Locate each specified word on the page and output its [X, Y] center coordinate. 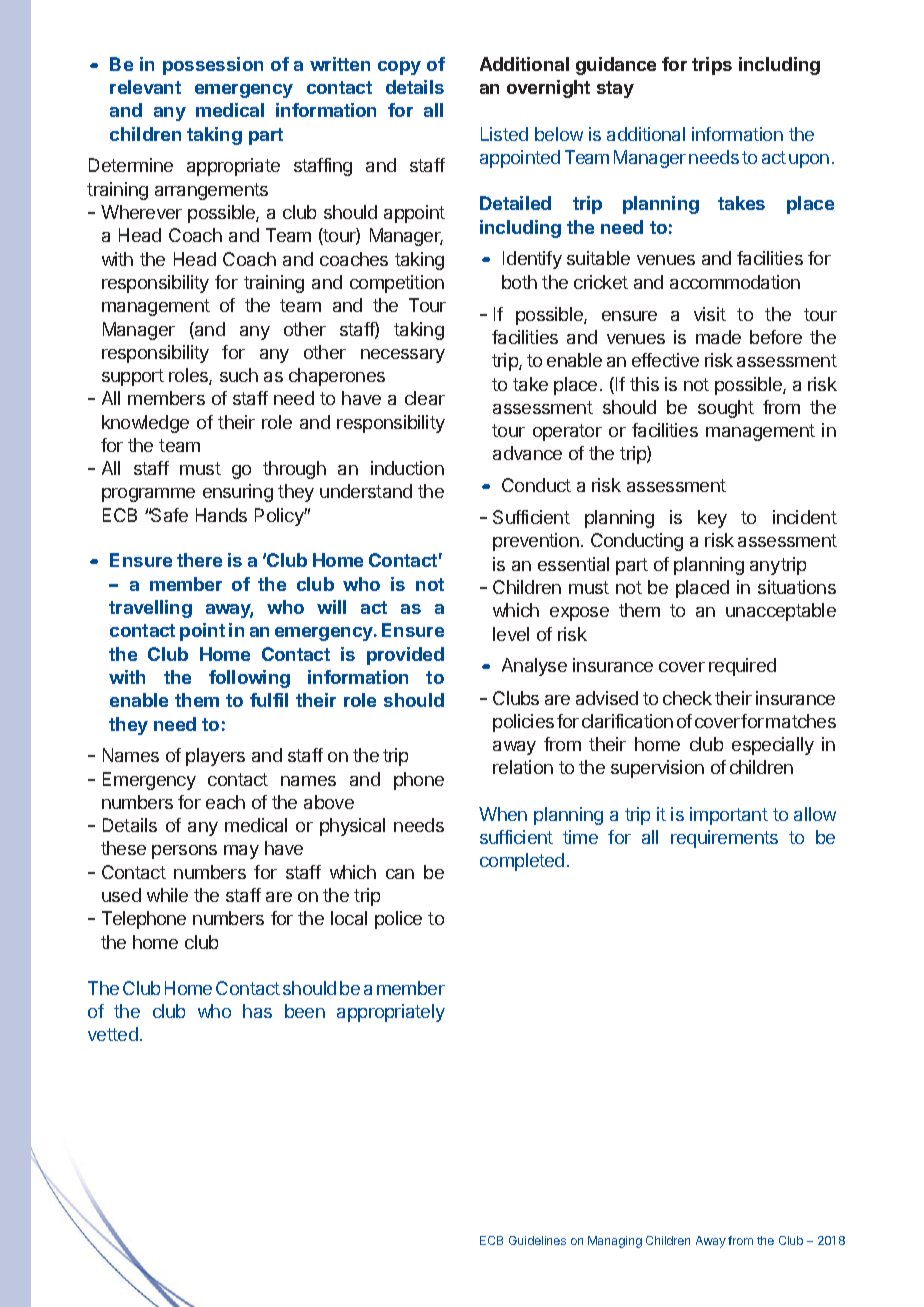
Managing [615, 1242]
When [503, 814]
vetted [113, 1034]
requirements [724, 839]
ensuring [238, 493]
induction [407, 468]
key [712, 519]
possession [213, 66]
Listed [504, 134]
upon [809, 161]
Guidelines [537, 1240]
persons [184, 852]
